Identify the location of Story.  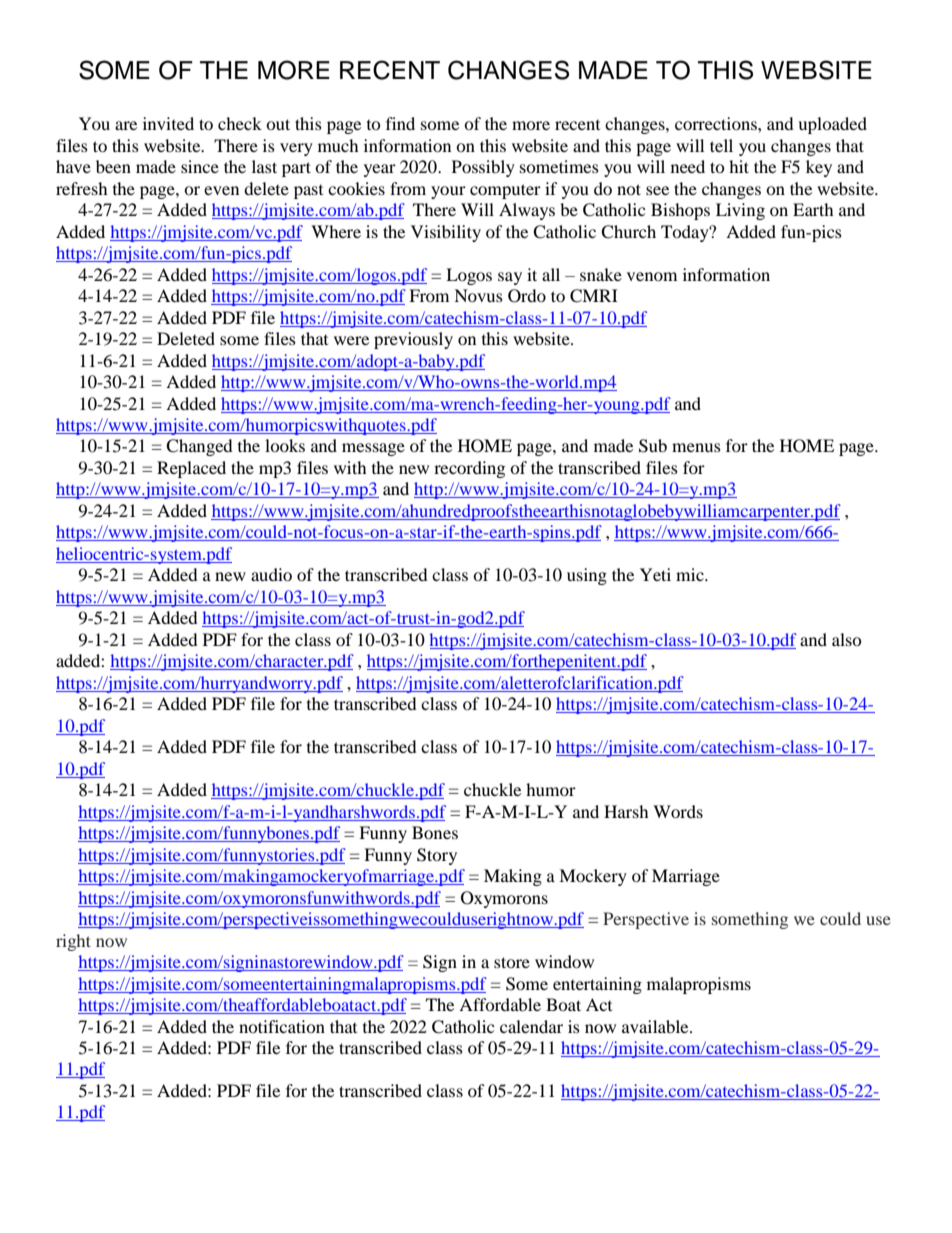
(437, 856).
